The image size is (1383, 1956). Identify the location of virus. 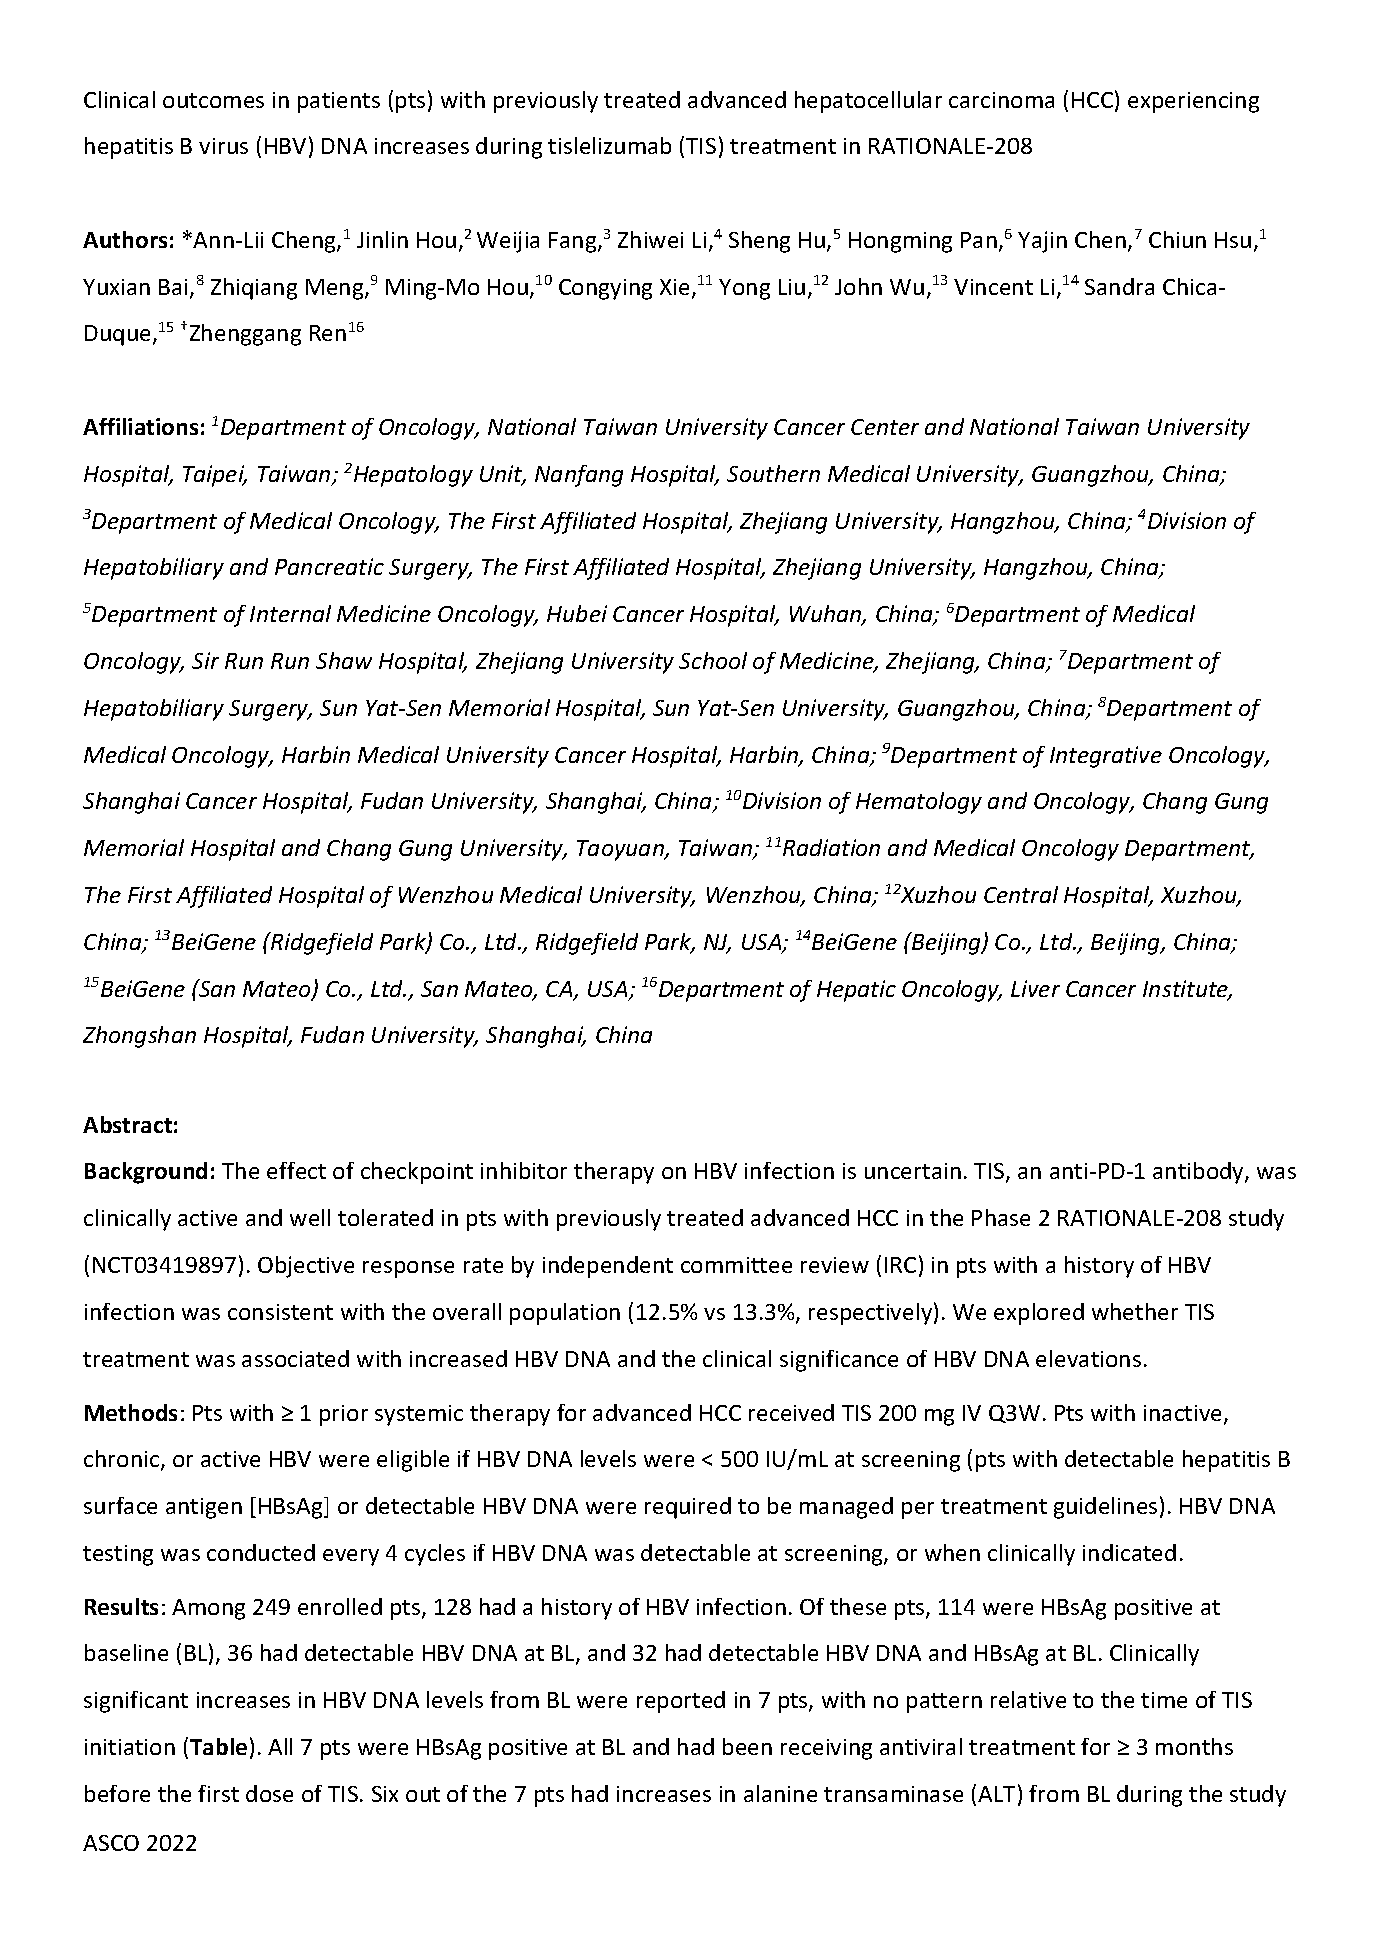
(223, 146).
